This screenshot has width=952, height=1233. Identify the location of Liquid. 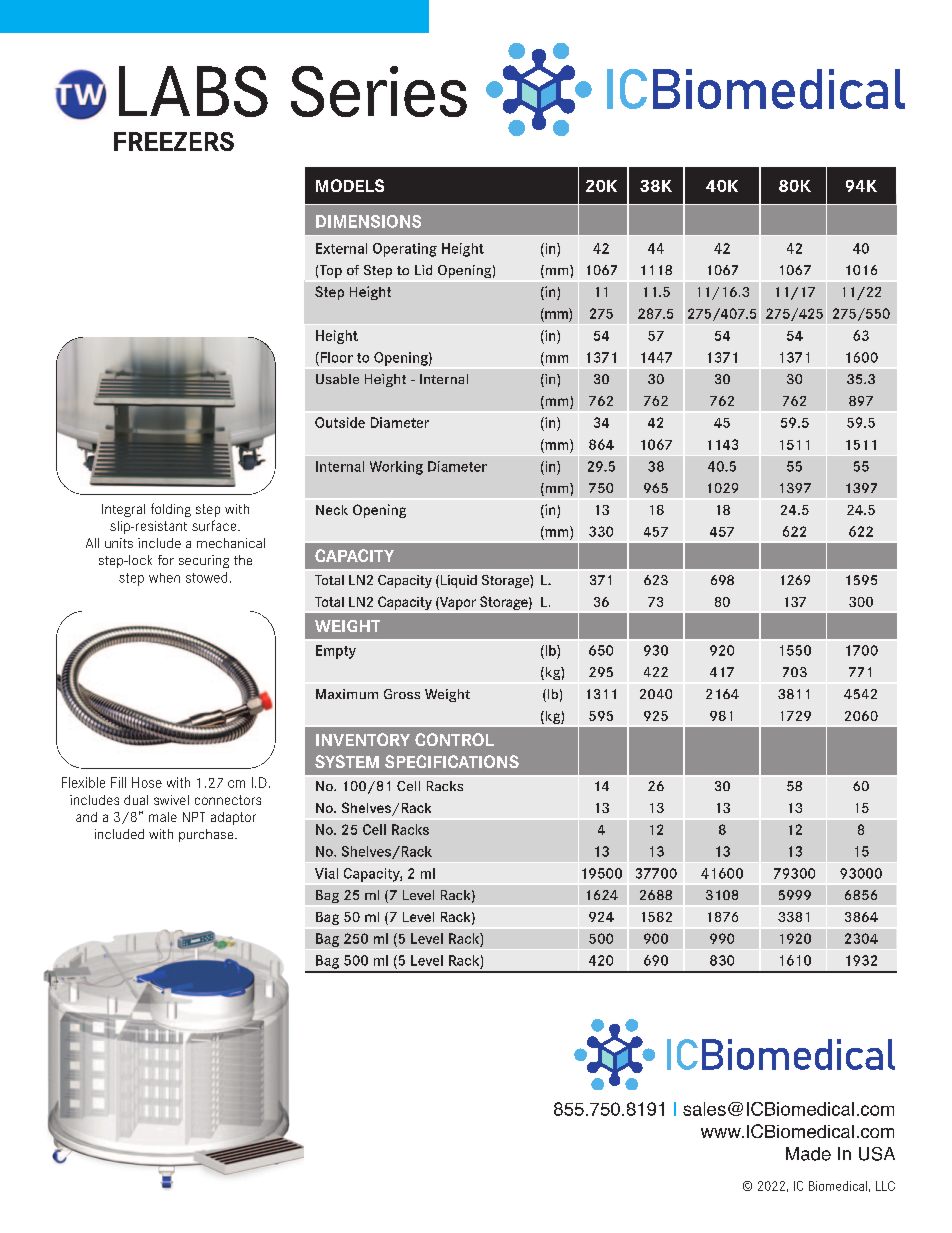
(457, 581).
